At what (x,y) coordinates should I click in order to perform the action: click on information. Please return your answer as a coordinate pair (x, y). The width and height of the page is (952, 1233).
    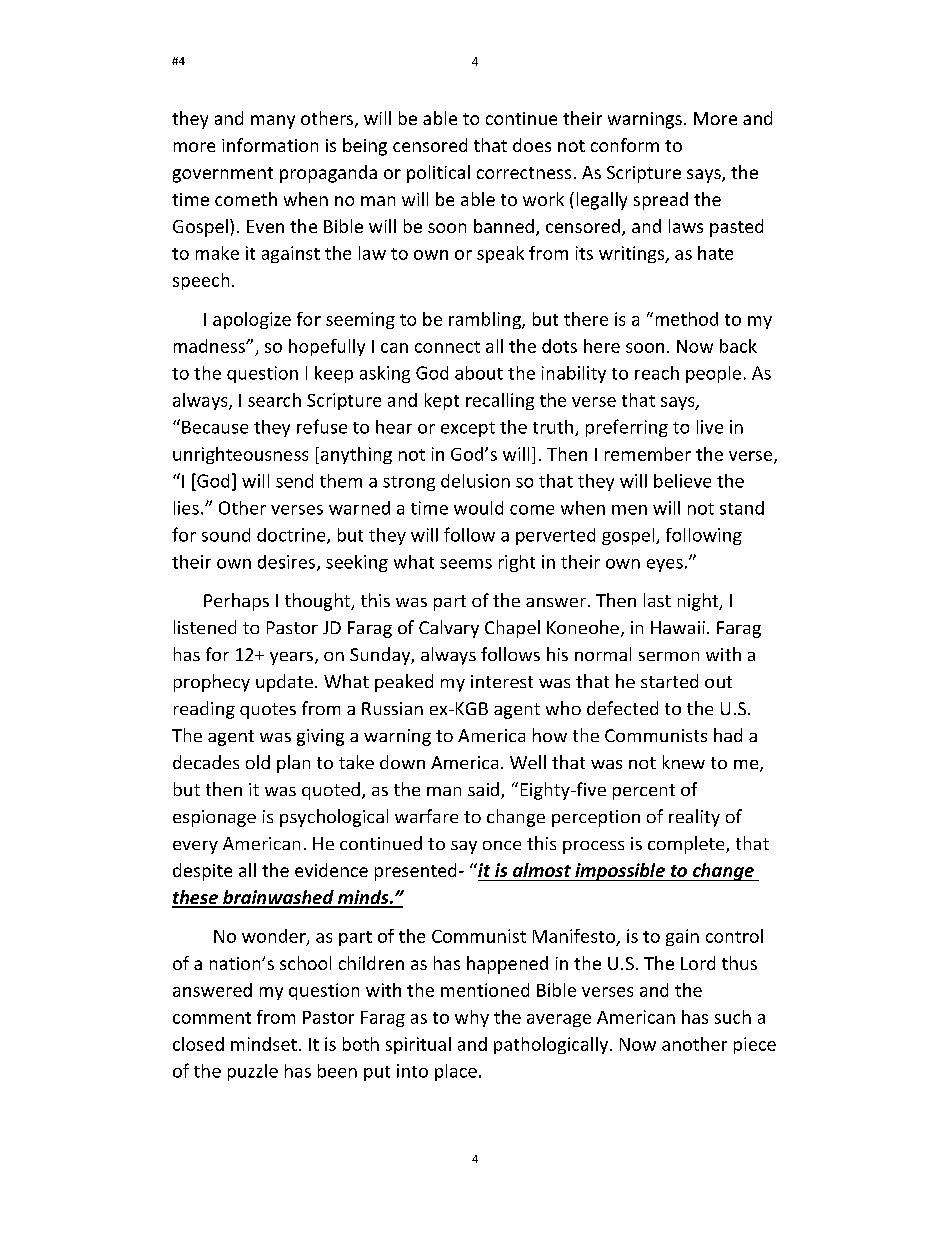
    Looking at the image, I should click on (270, 145).
